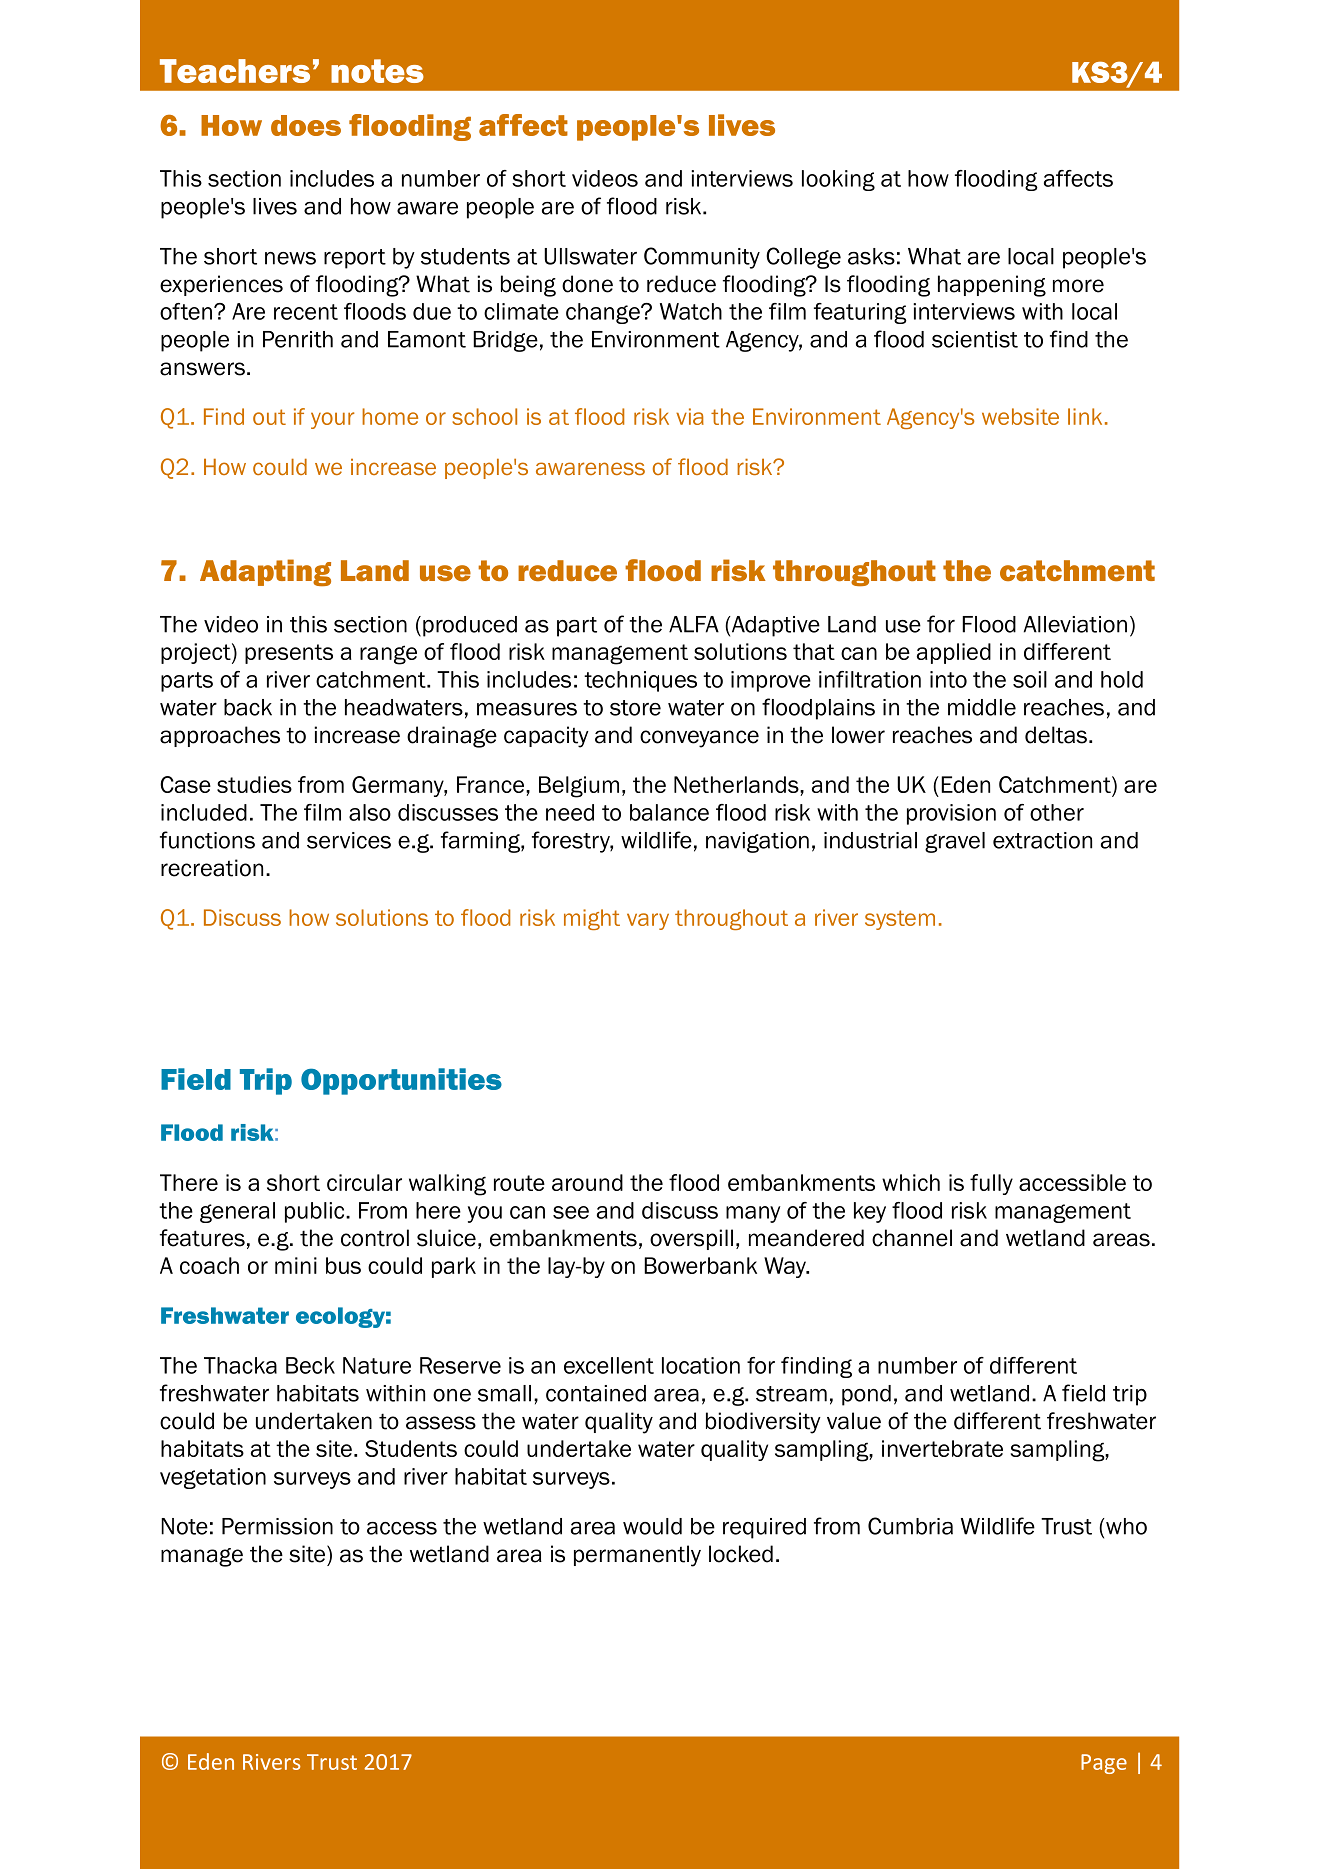  I want to click on happening, so click(992, 286).
